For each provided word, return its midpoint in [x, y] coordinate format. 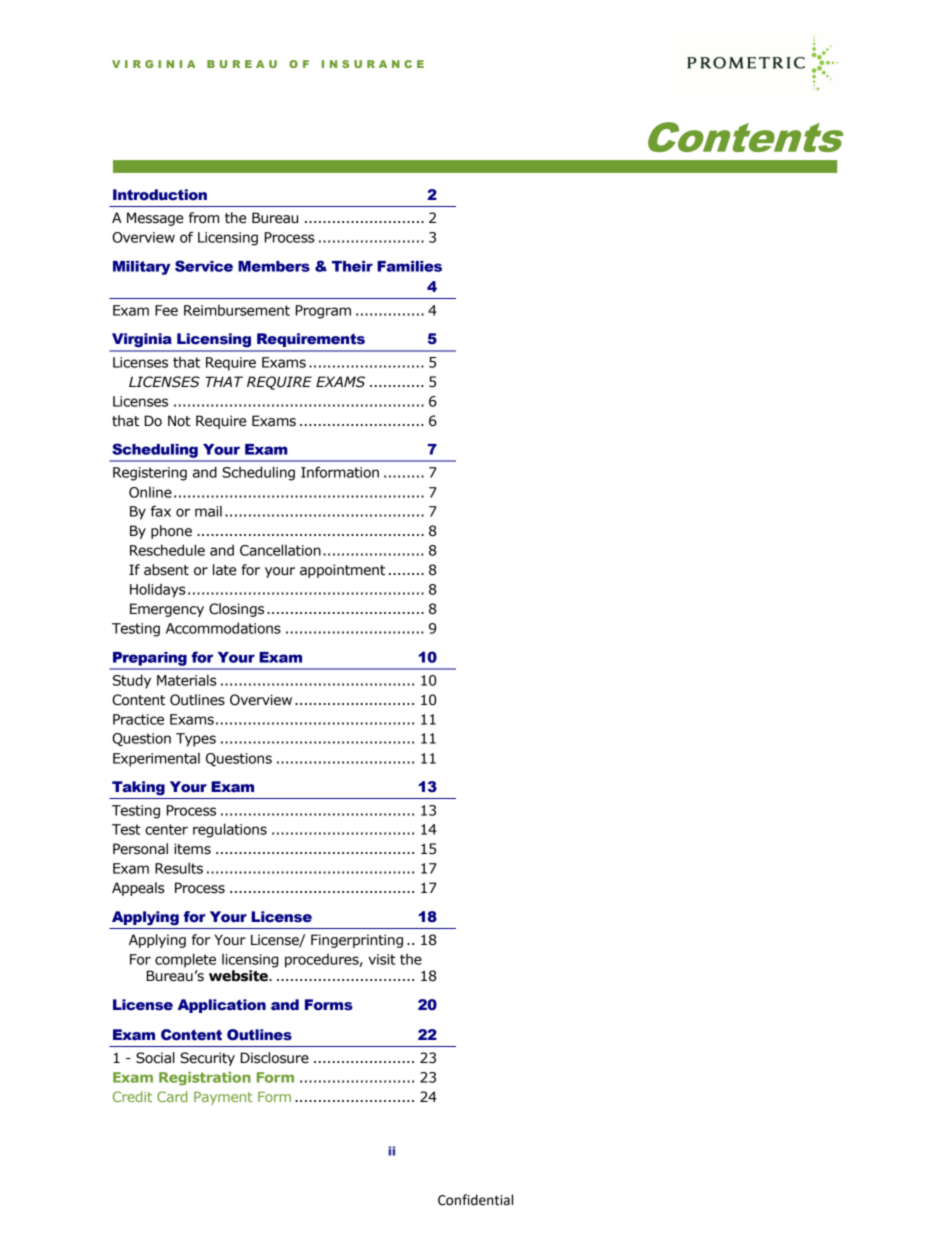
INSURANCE [373, 64]
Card [172, 1096]
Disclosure [275, 1058]
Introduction [160, 195]
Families [409, 266]
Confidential [475, 1200]
